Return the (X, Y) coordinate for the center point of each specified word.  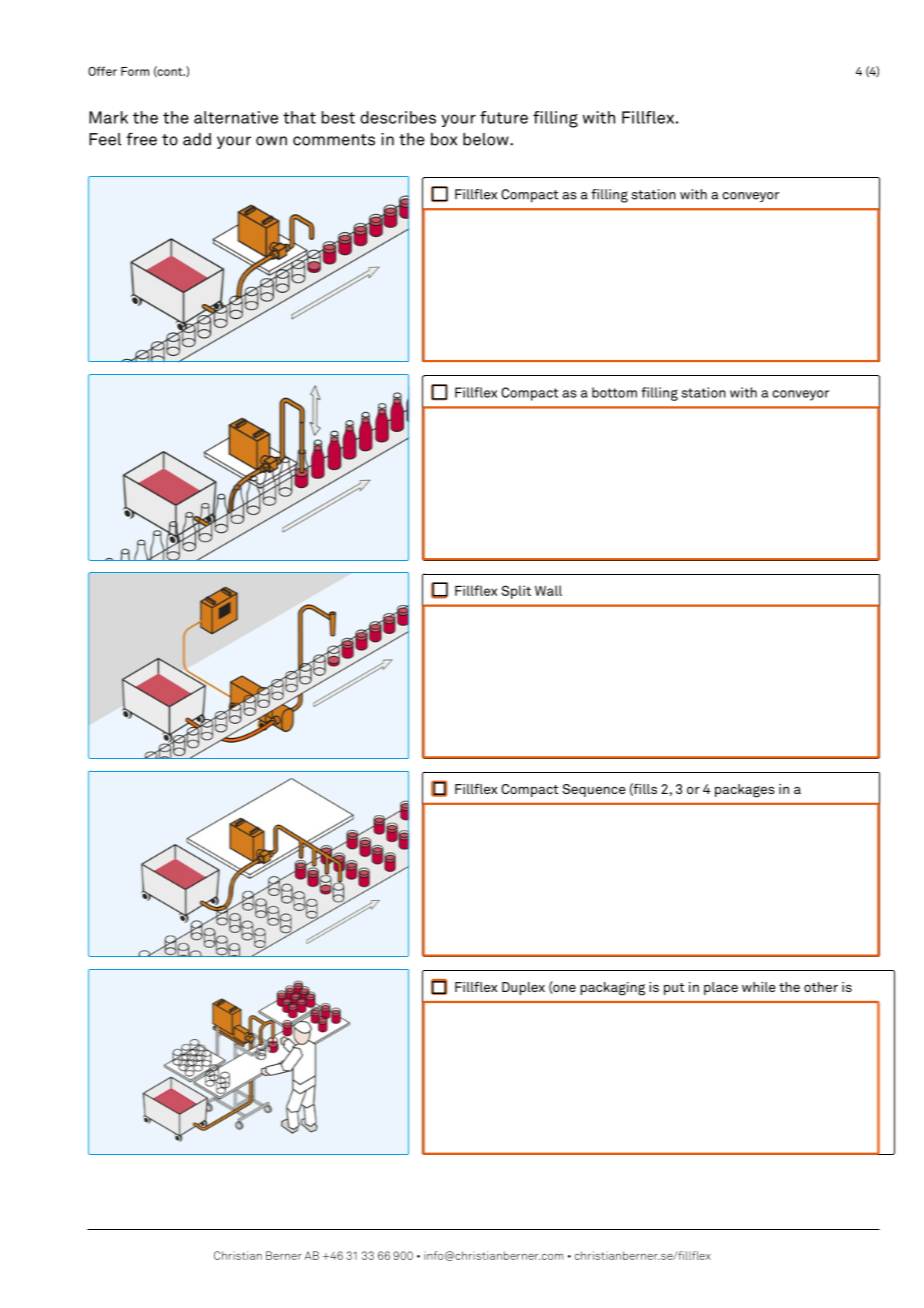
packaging (612, 989)
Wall (548, 590)
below (487, 139)
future (504, 117)
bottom (614, 392)
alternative (236, 117)
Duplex (523, 988)
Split (516, 592)
